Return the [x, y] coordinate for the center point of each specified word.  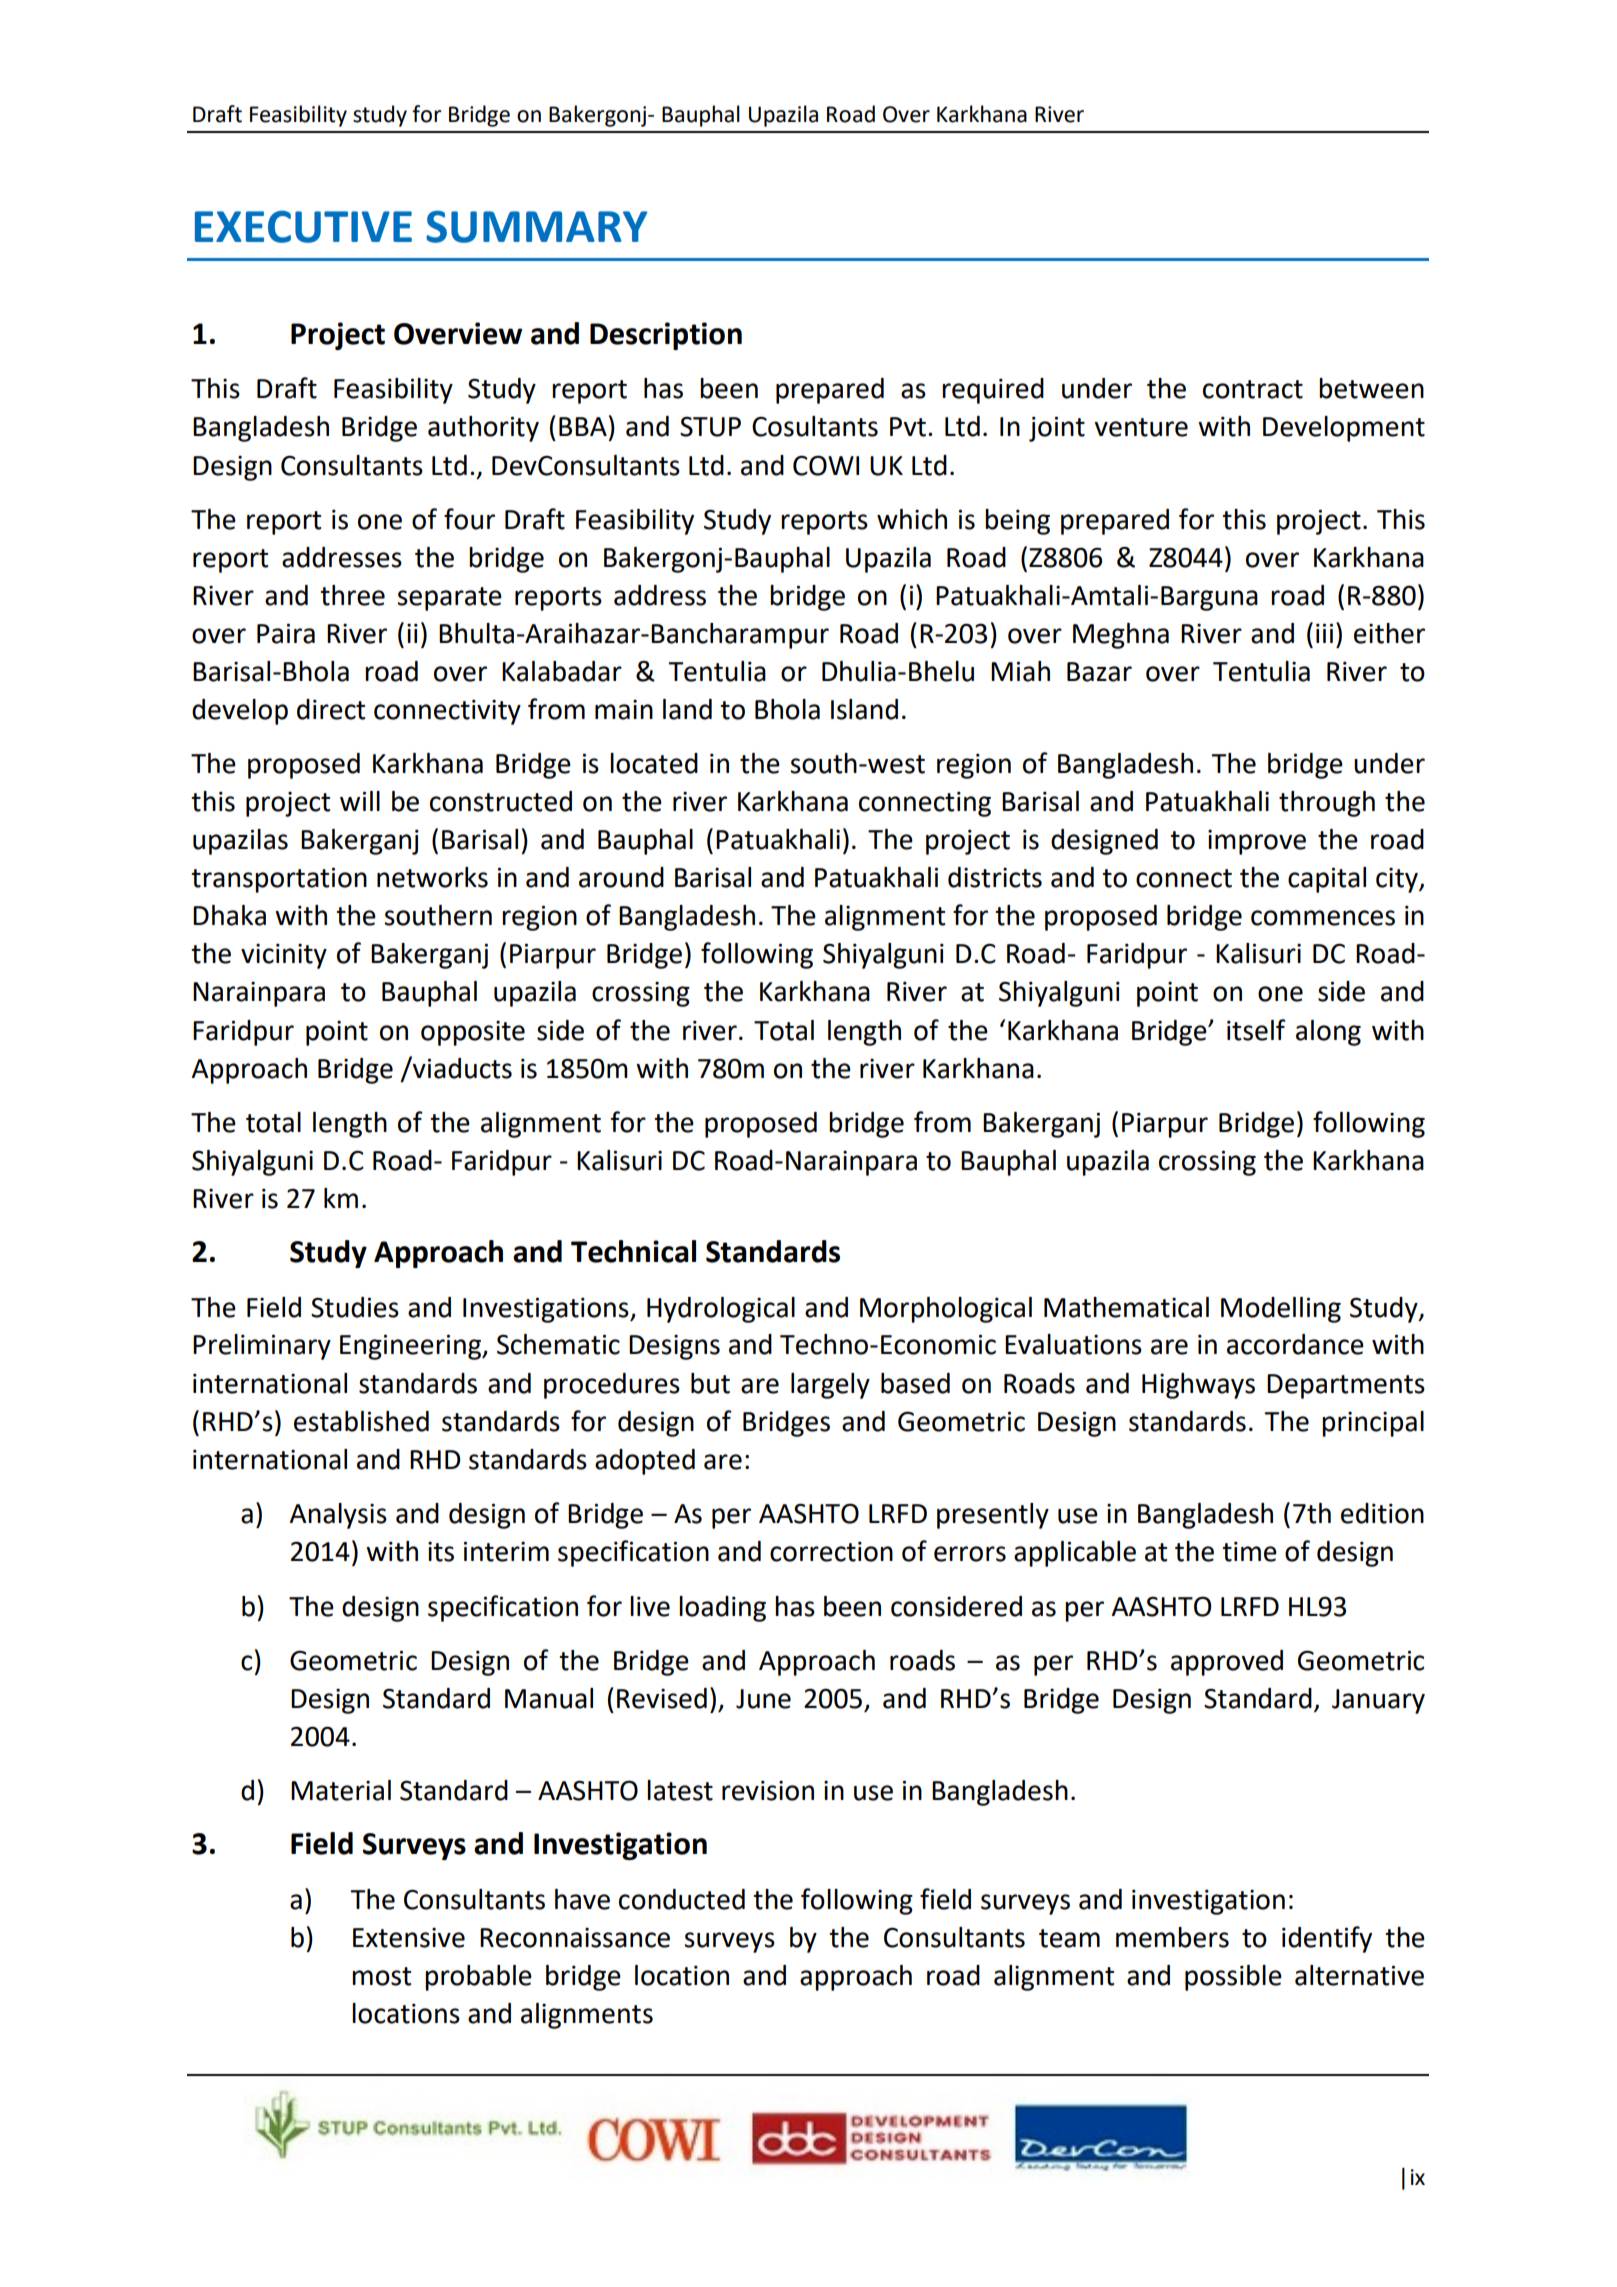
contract [1253, 389]
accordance [1295, 1344]
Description [666, 336]
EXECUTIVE [303, 226]
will [360, 801]
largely [830, 1386]
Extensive [409, 1937]
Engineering [411, 1347]
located [654, 763]
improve [1257, 842]
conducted [682, 1899]
